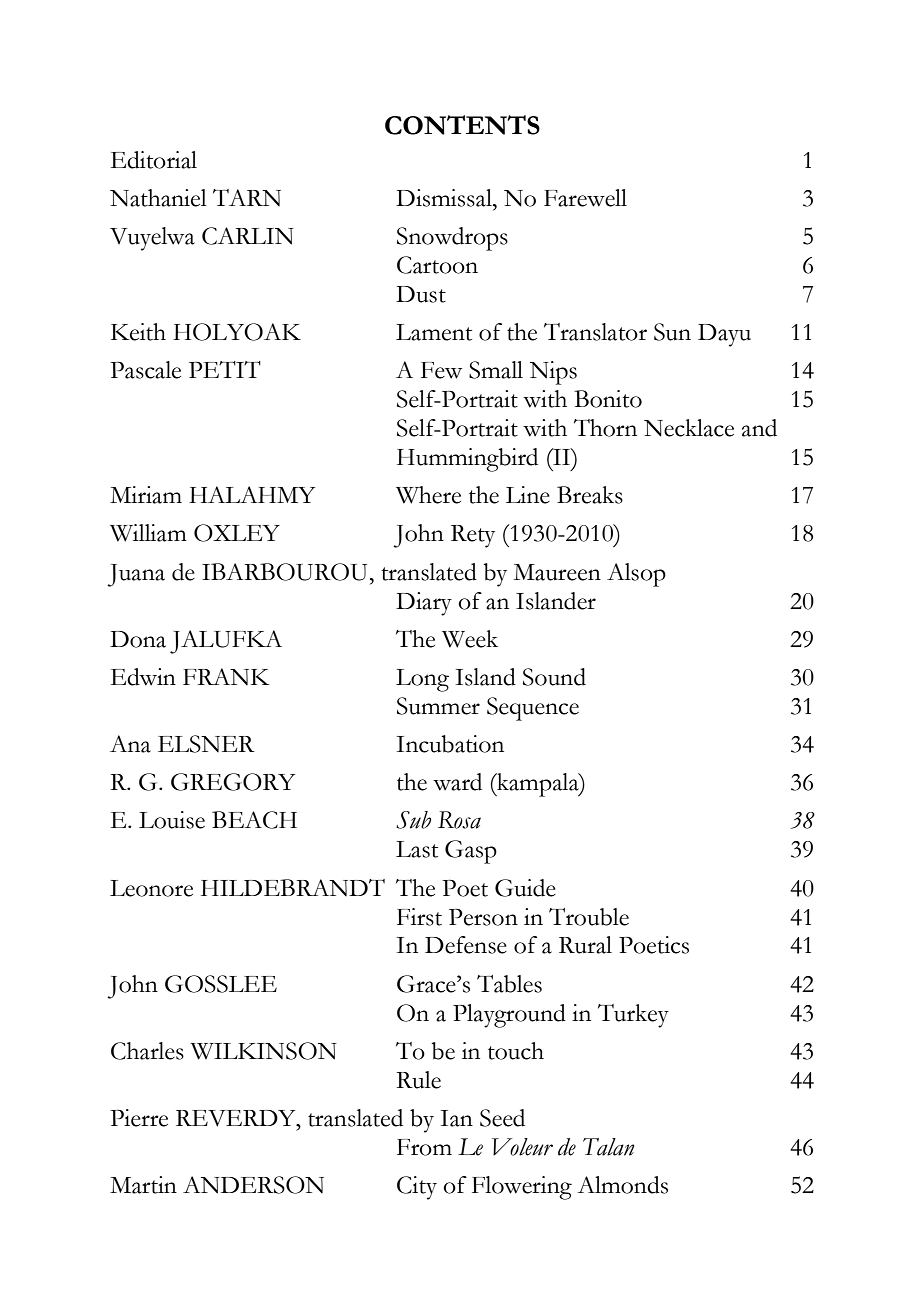 The image size is (924, 1308). Describe the element at coordinates (585, 198) in the page. I see `Farewell` at that location.
